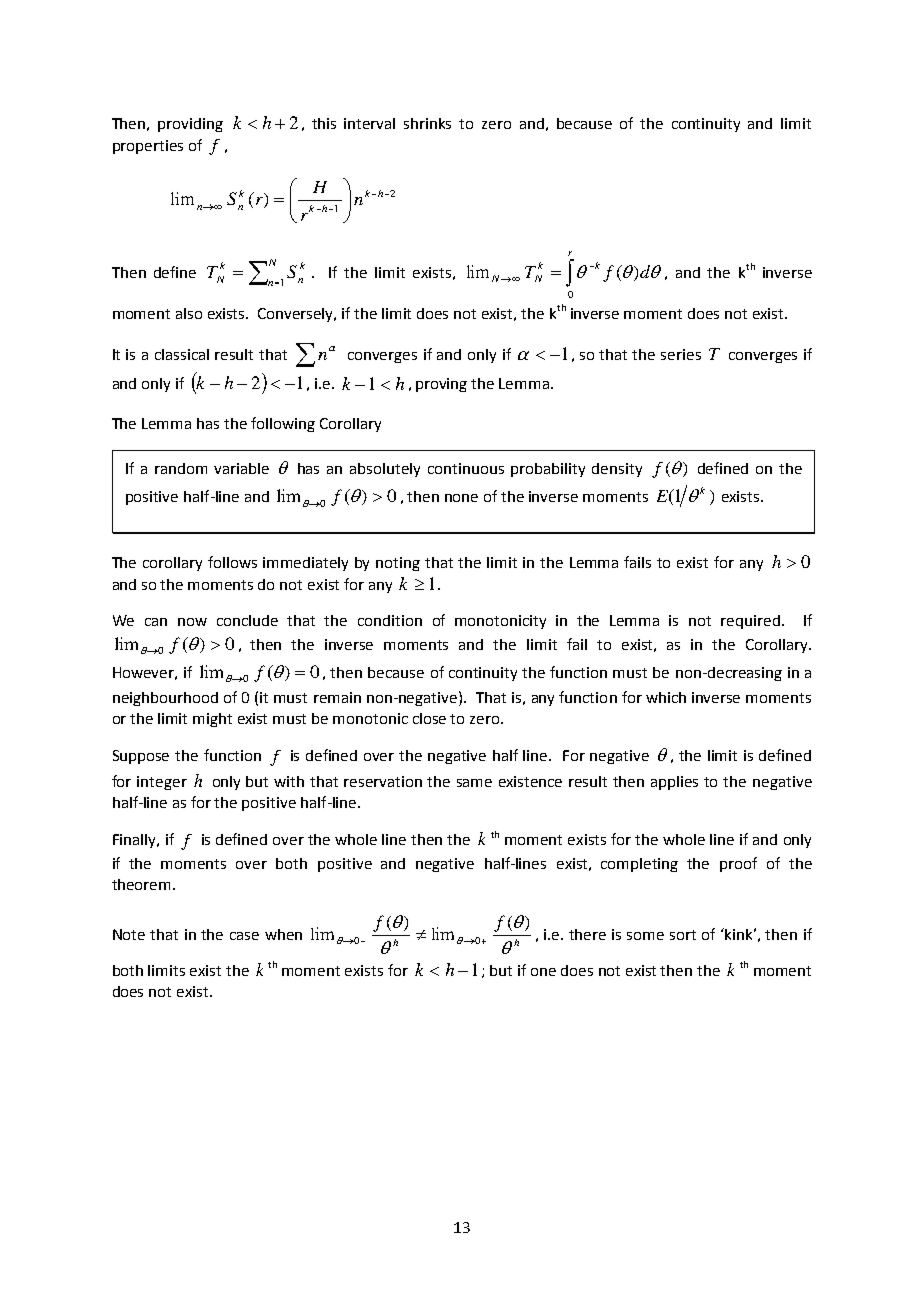  Describe the element at coordinates (190, 125) in the page. I see `providing` at that location.
